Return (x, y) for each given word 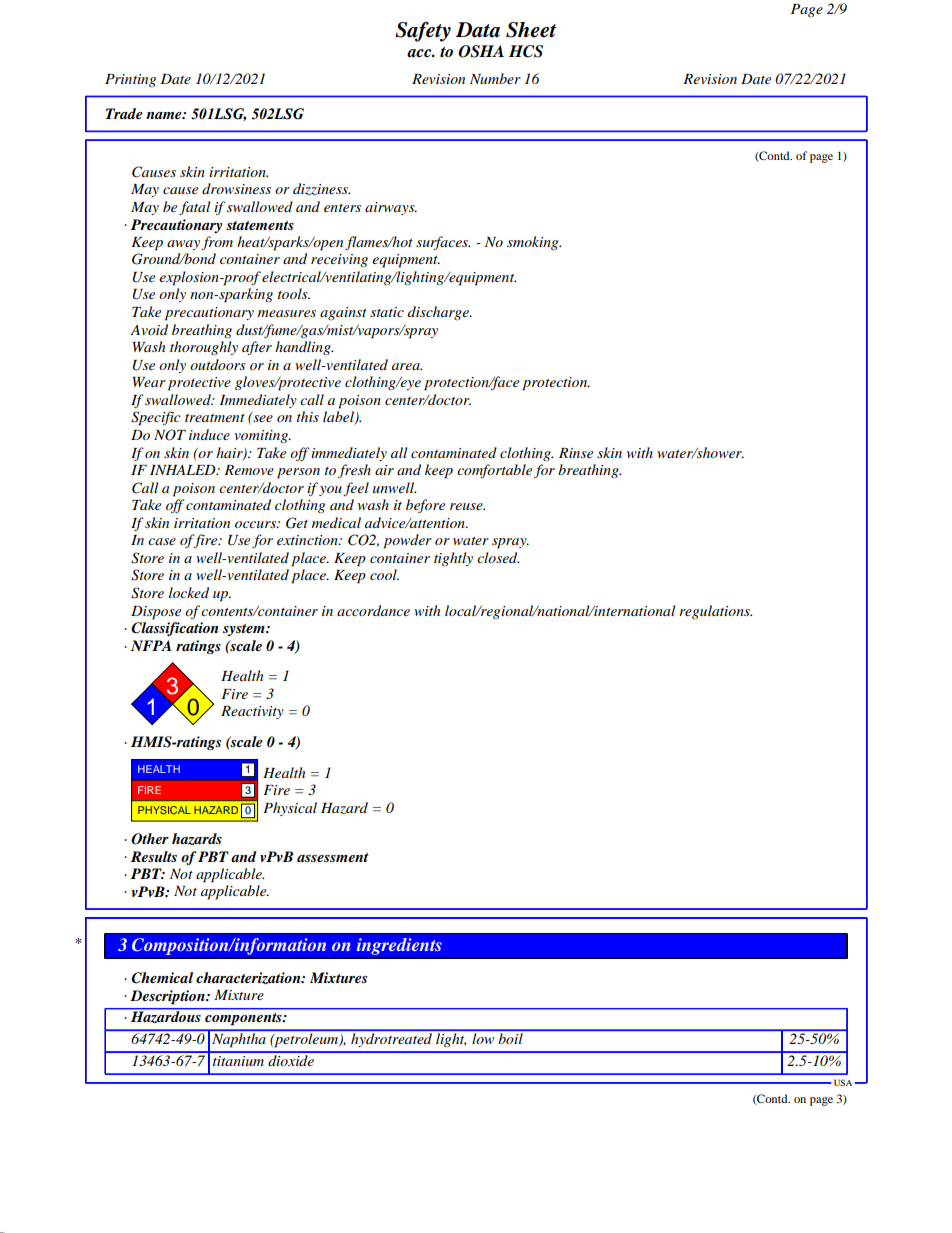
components (244, 1019)
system (245, 630)
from (217, 243)
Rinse (576, 453)
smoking (534, 243)
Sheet (531, 30)
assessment (333, 857)
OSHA (481, 51)
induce (209, 434)
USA (843, 1082)
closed (498, 557)
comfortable (494, 471)
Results (154, 856)
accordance (373, 610)
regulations (715, 612)
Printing (130, 80)
